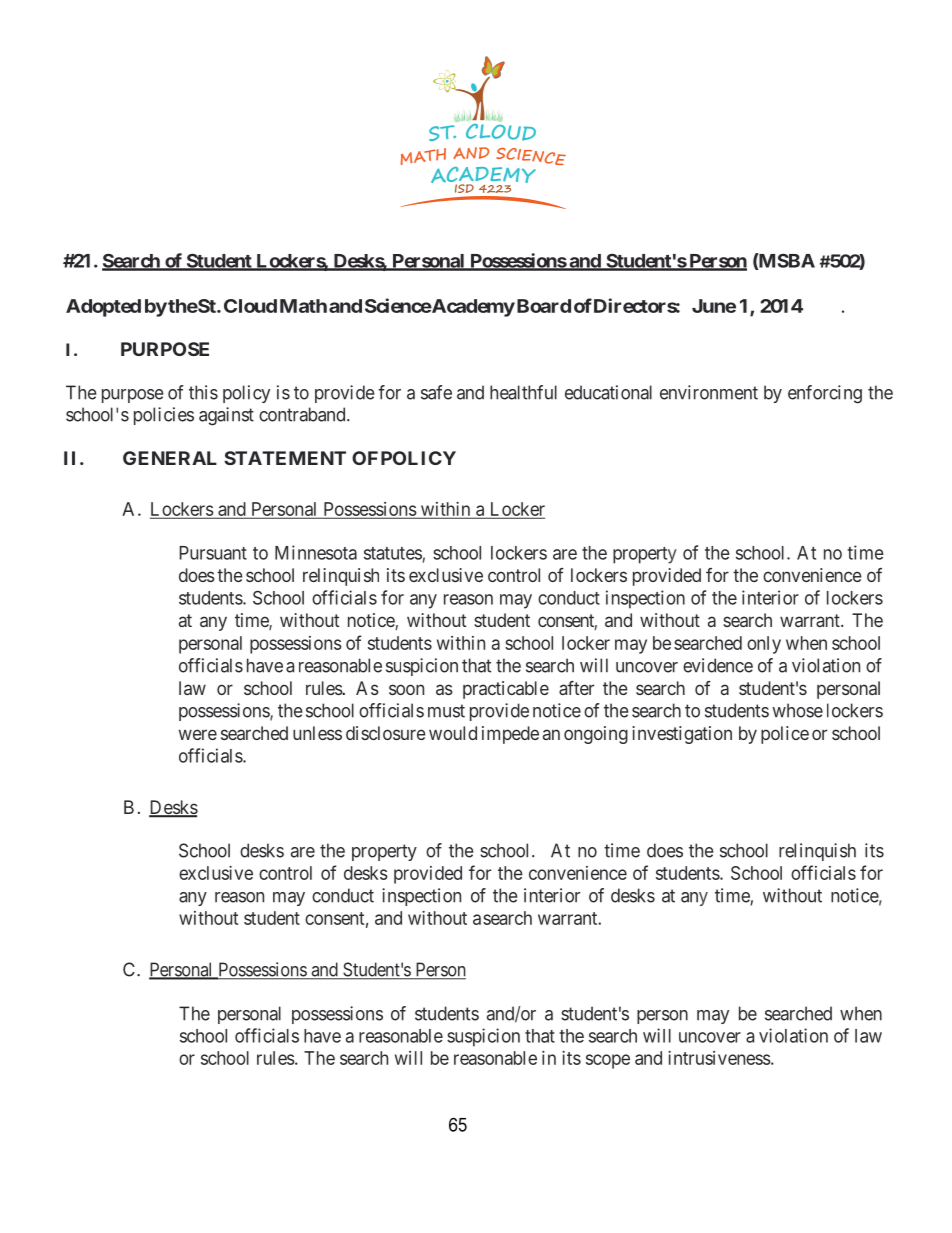 The height and width of the screenshot is (1233, 952). I want to click on Adopted, so click(103, 308).
